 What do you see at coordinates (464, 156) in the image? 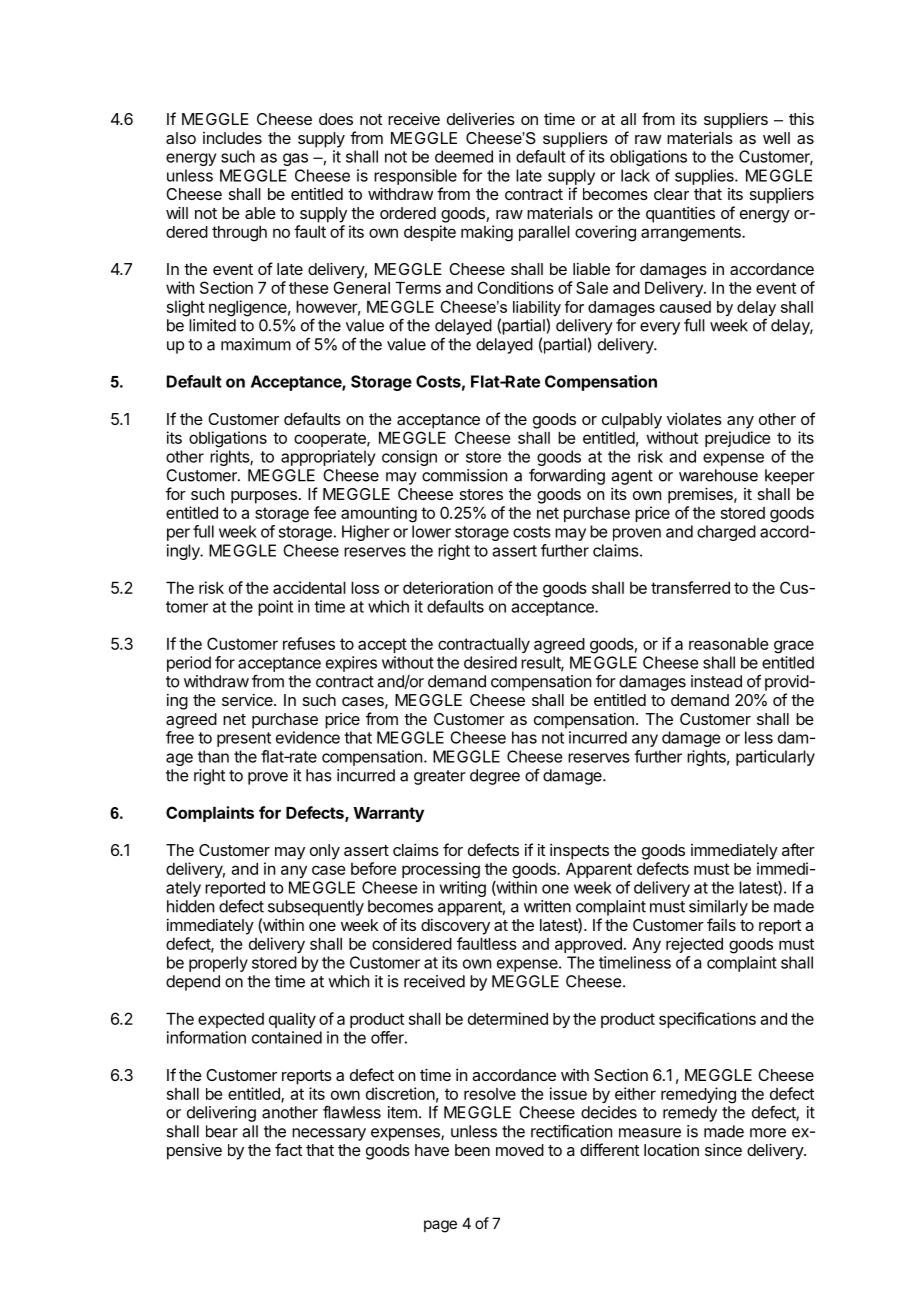
I see `deemed` at bounding box center [464, 156].
